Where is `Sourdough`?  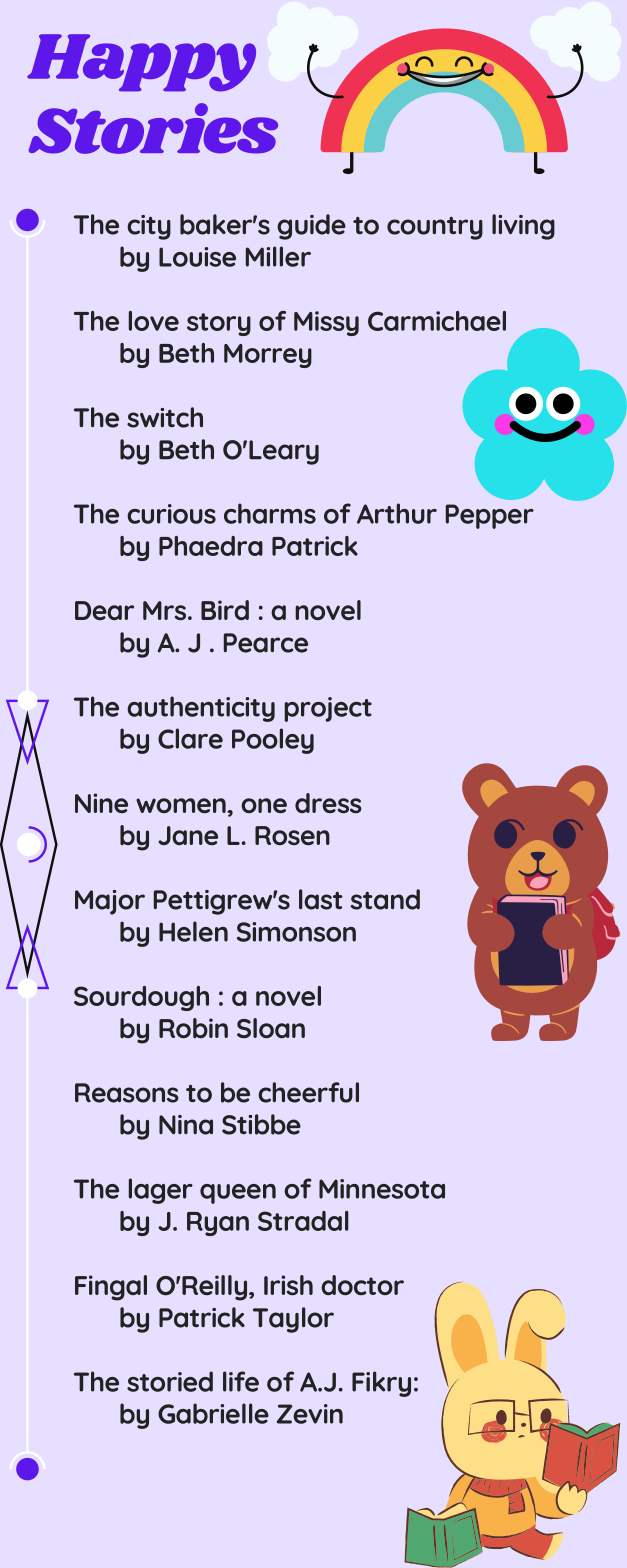 Sourdough is located at coordinates (141, 998).
